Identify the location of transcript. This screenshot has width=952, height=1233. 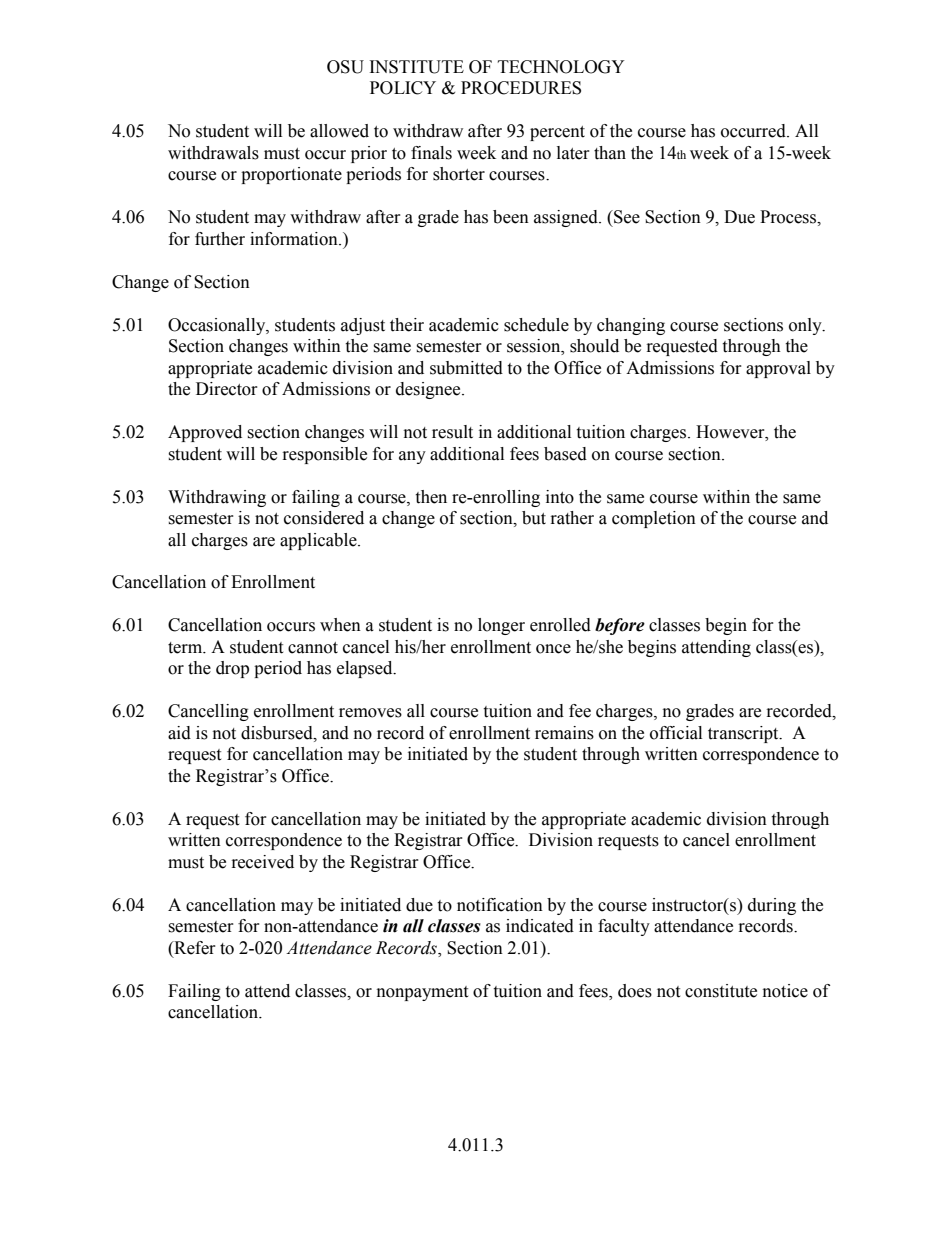
(744, 734).
